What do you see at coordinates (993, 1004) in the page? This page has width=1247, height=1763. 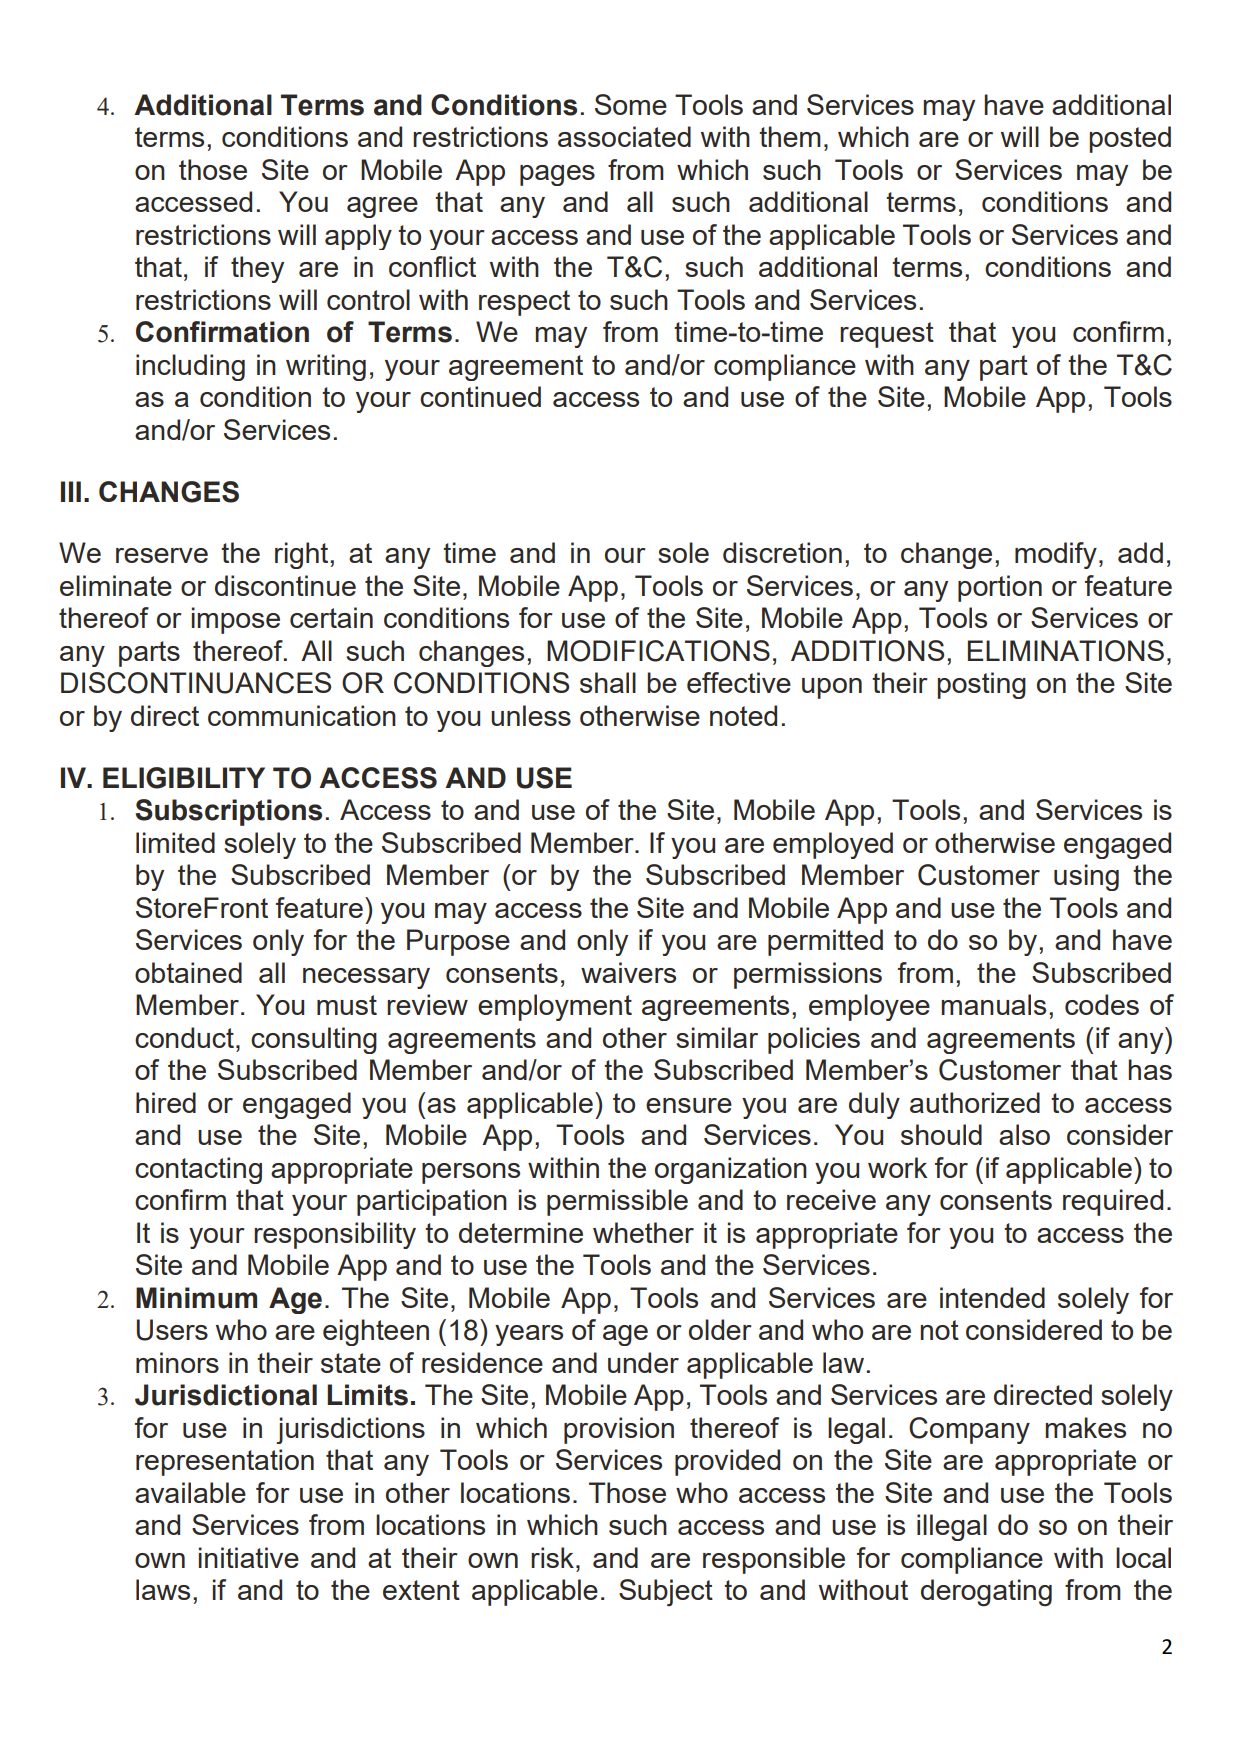 I see `manuals` at bounding box center [993, 1004].
